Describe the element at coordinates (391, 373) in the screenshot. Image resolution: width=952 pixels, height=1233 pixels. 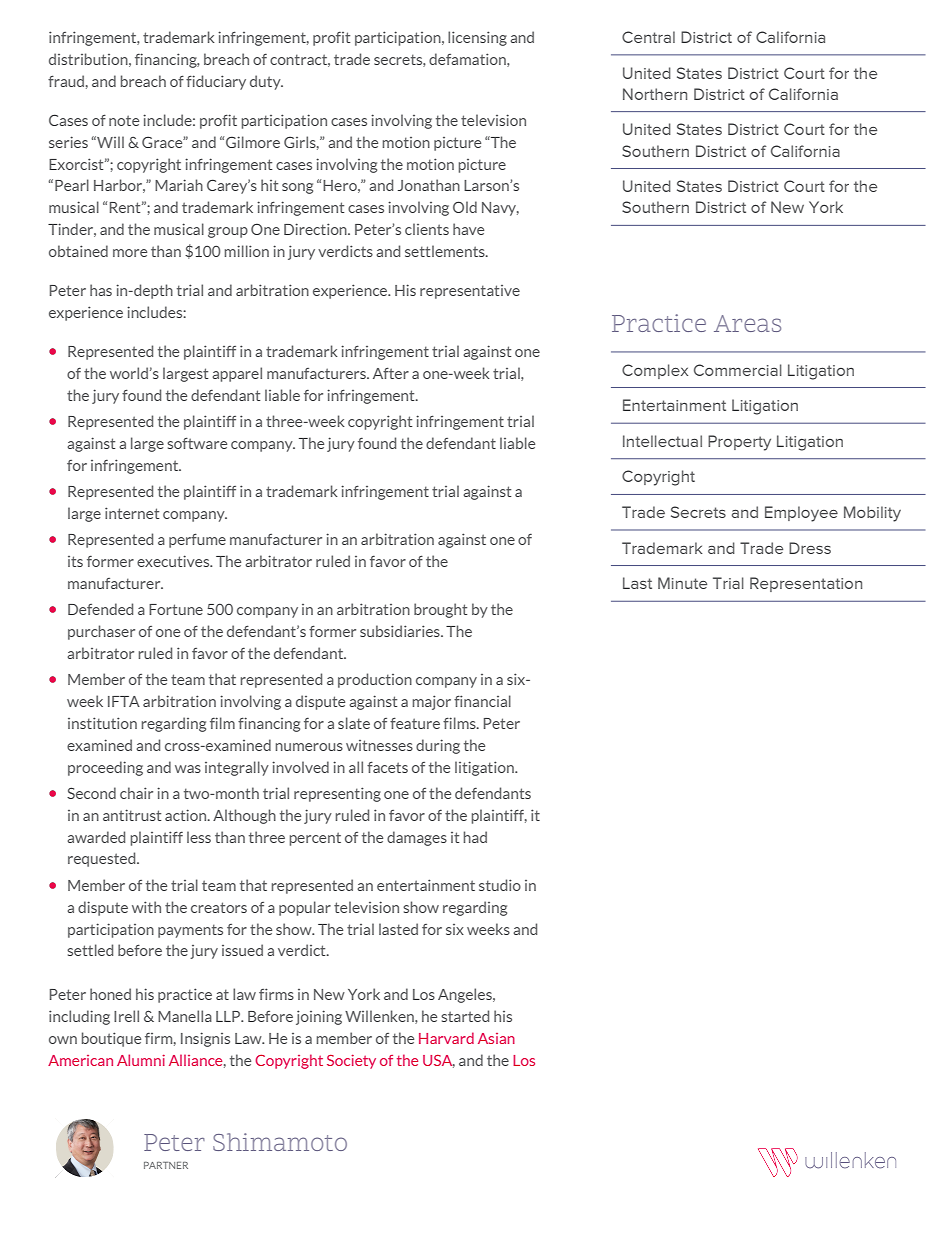
I see `After` at that location.
